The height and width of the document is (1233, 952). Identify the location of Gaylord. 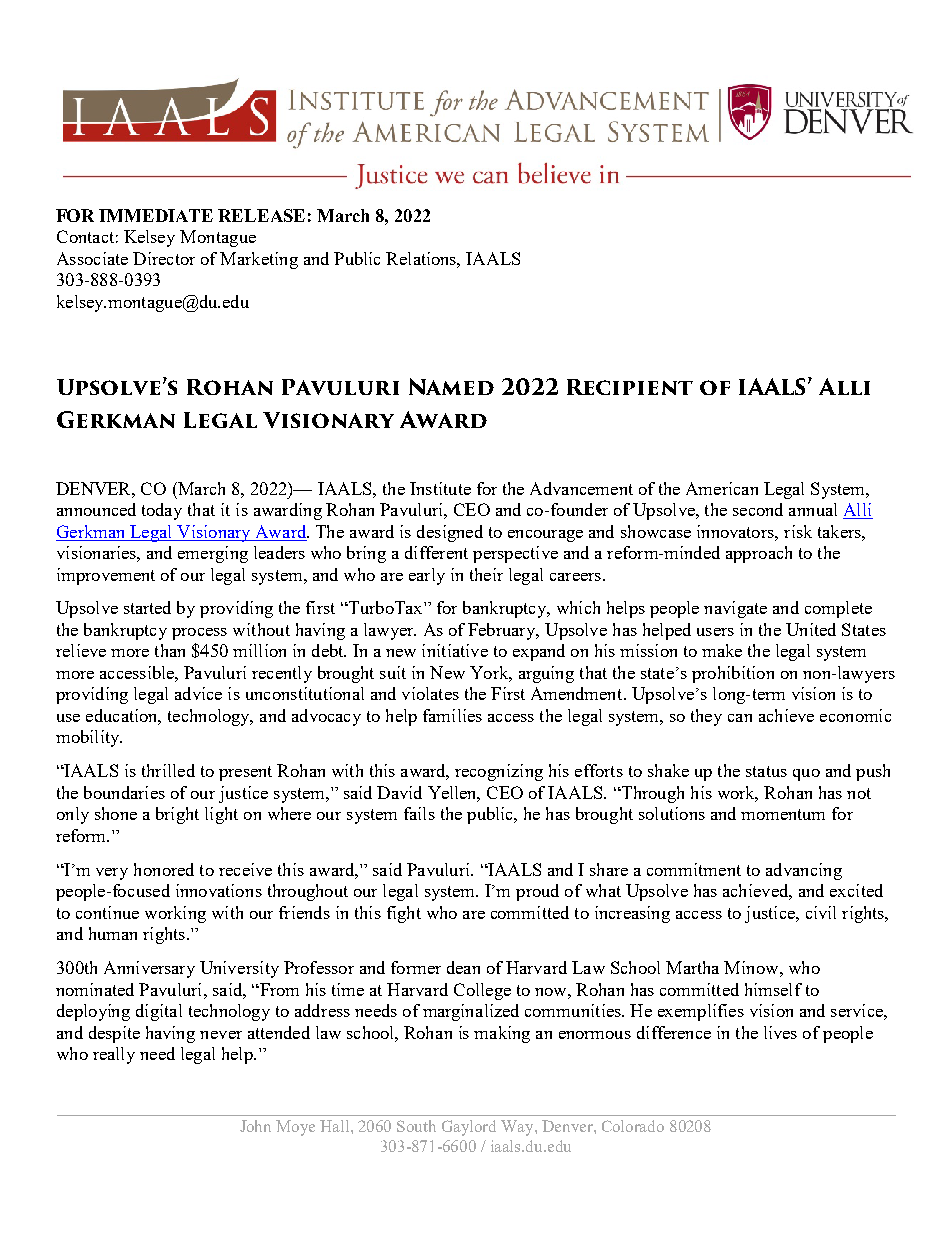
(469, 1128).
